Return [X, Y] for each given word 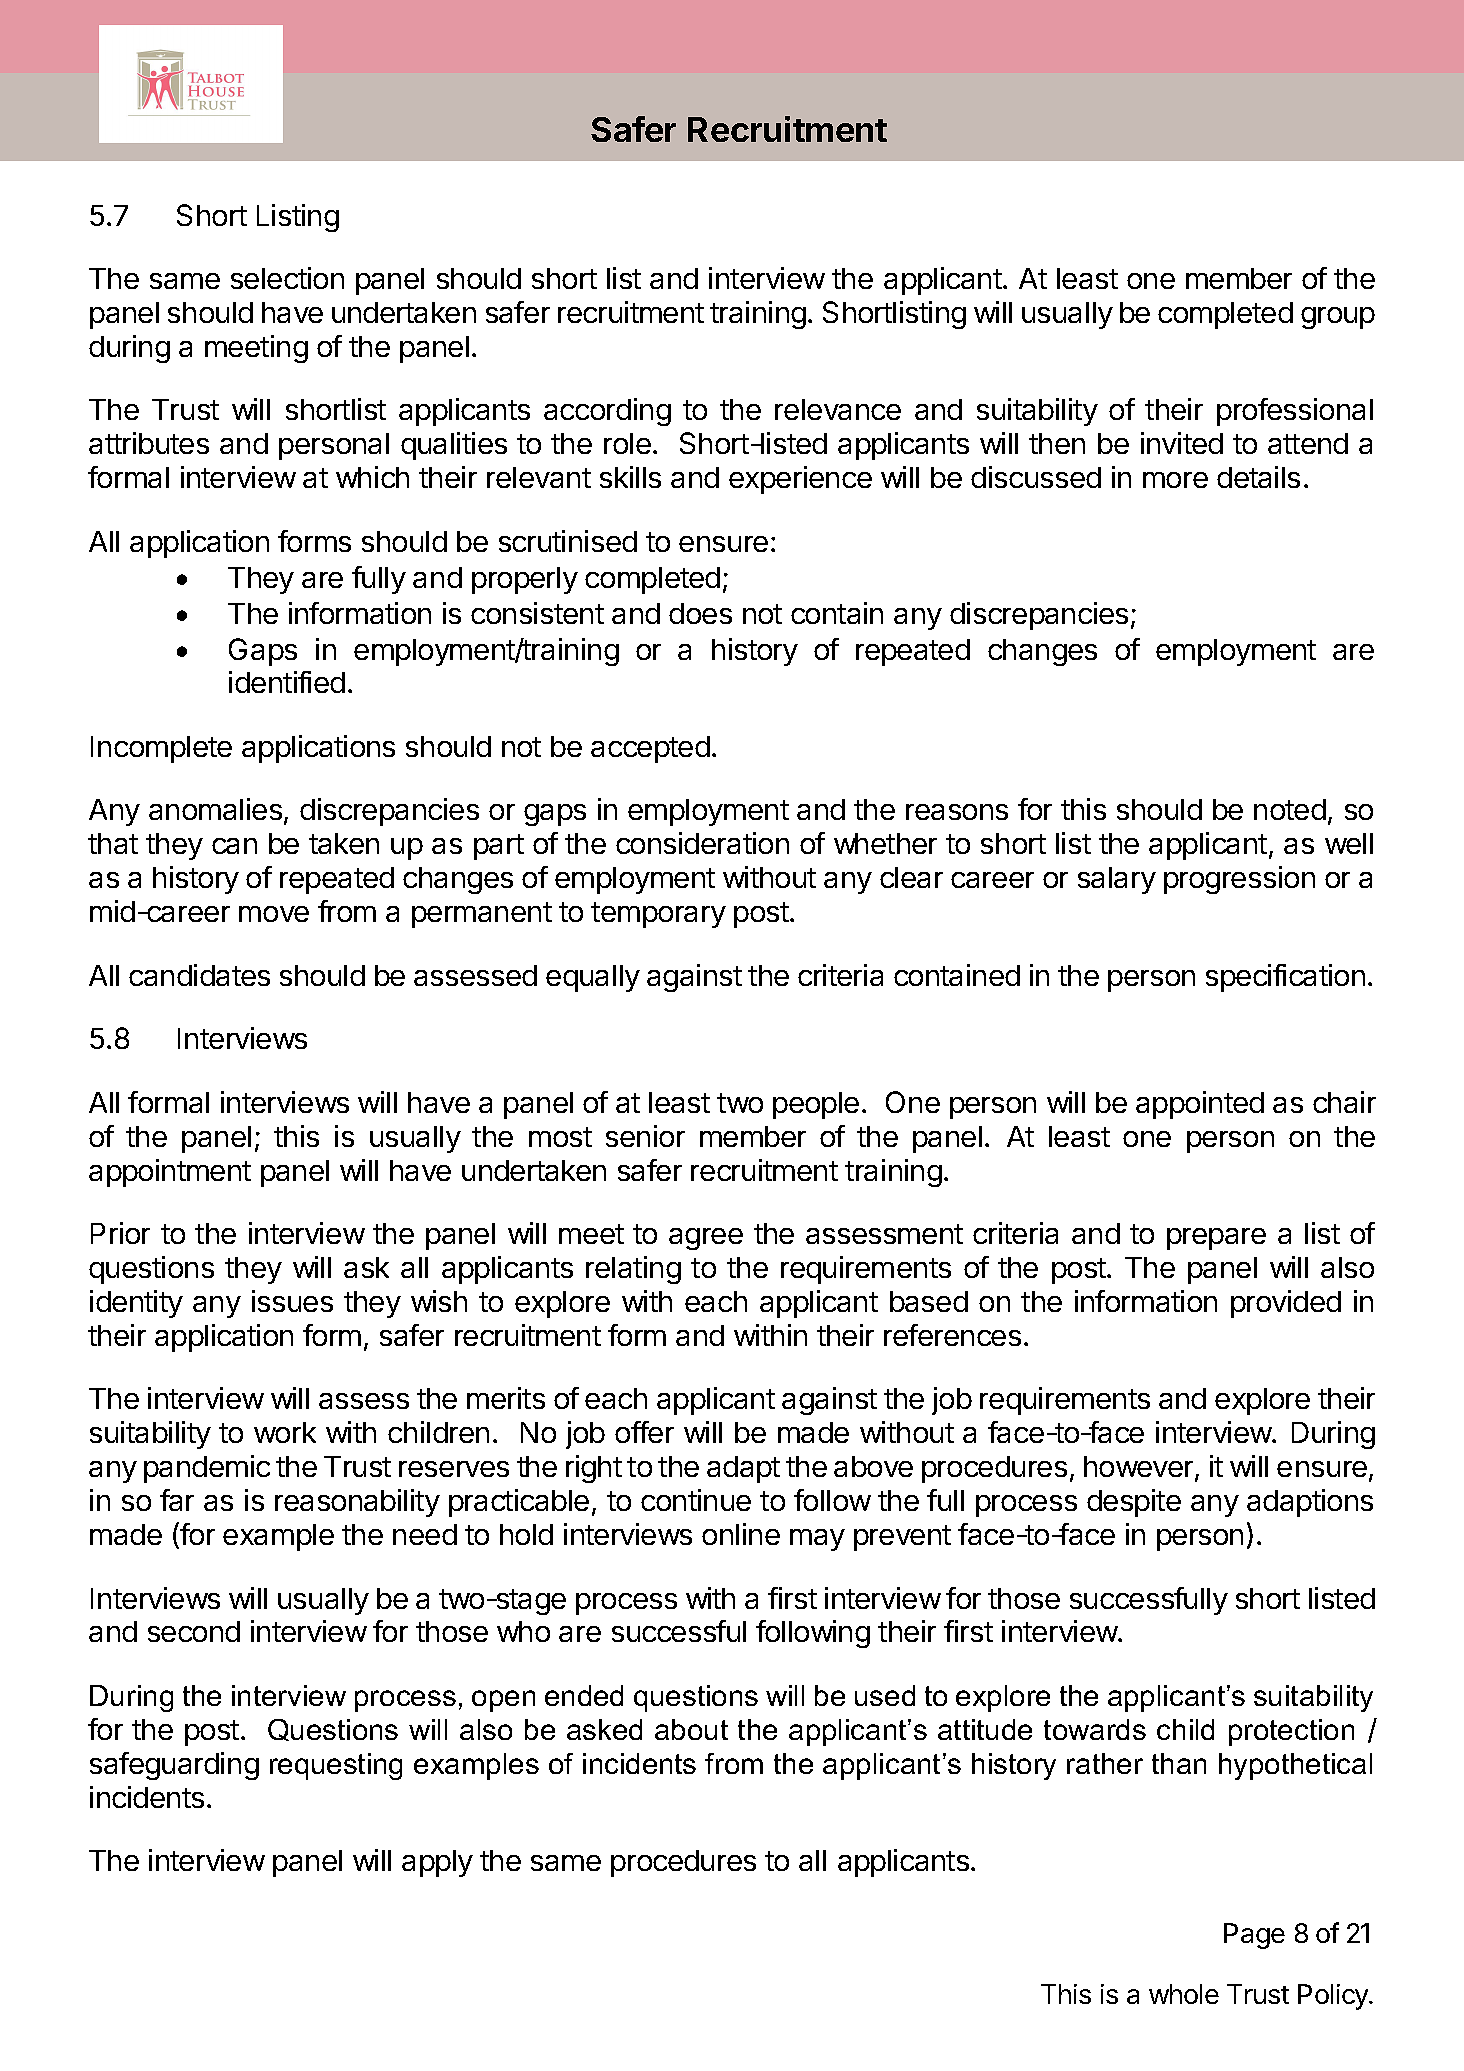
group [1338, 318]
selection [287, 278]
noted [1290, 809]
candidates [199, 975]
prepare [1216, 1239]
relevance [838, 409]
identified [287, 682]
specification [1285, 978]
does [700, 613]
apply [437, 1863]
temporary [658, 915]
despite [1134, 1503]
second [194, 1631]
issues [292, 1301]
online [741, 1534]
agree [706, 1239]
